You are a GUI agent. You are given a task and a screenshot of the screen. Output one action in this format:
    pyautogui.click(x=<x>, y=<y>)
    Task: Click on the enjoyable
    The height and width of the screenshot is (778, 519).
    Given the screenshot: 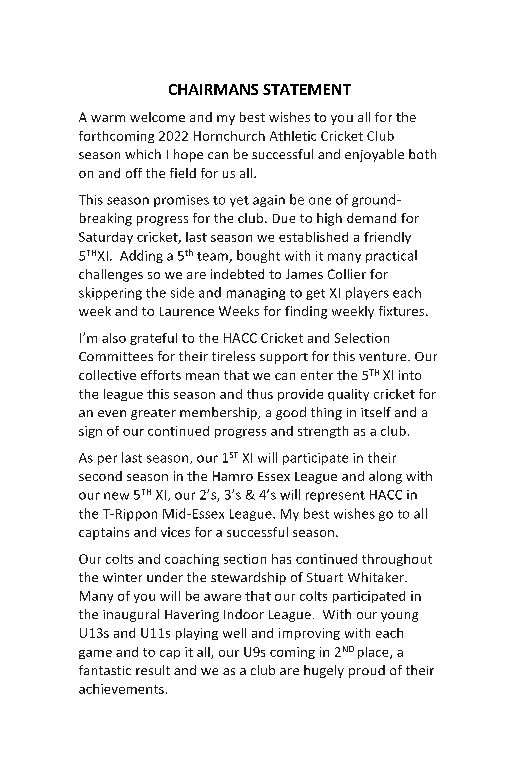 What is the action you would take?
    pyautogui.click(x=374, y=155)
